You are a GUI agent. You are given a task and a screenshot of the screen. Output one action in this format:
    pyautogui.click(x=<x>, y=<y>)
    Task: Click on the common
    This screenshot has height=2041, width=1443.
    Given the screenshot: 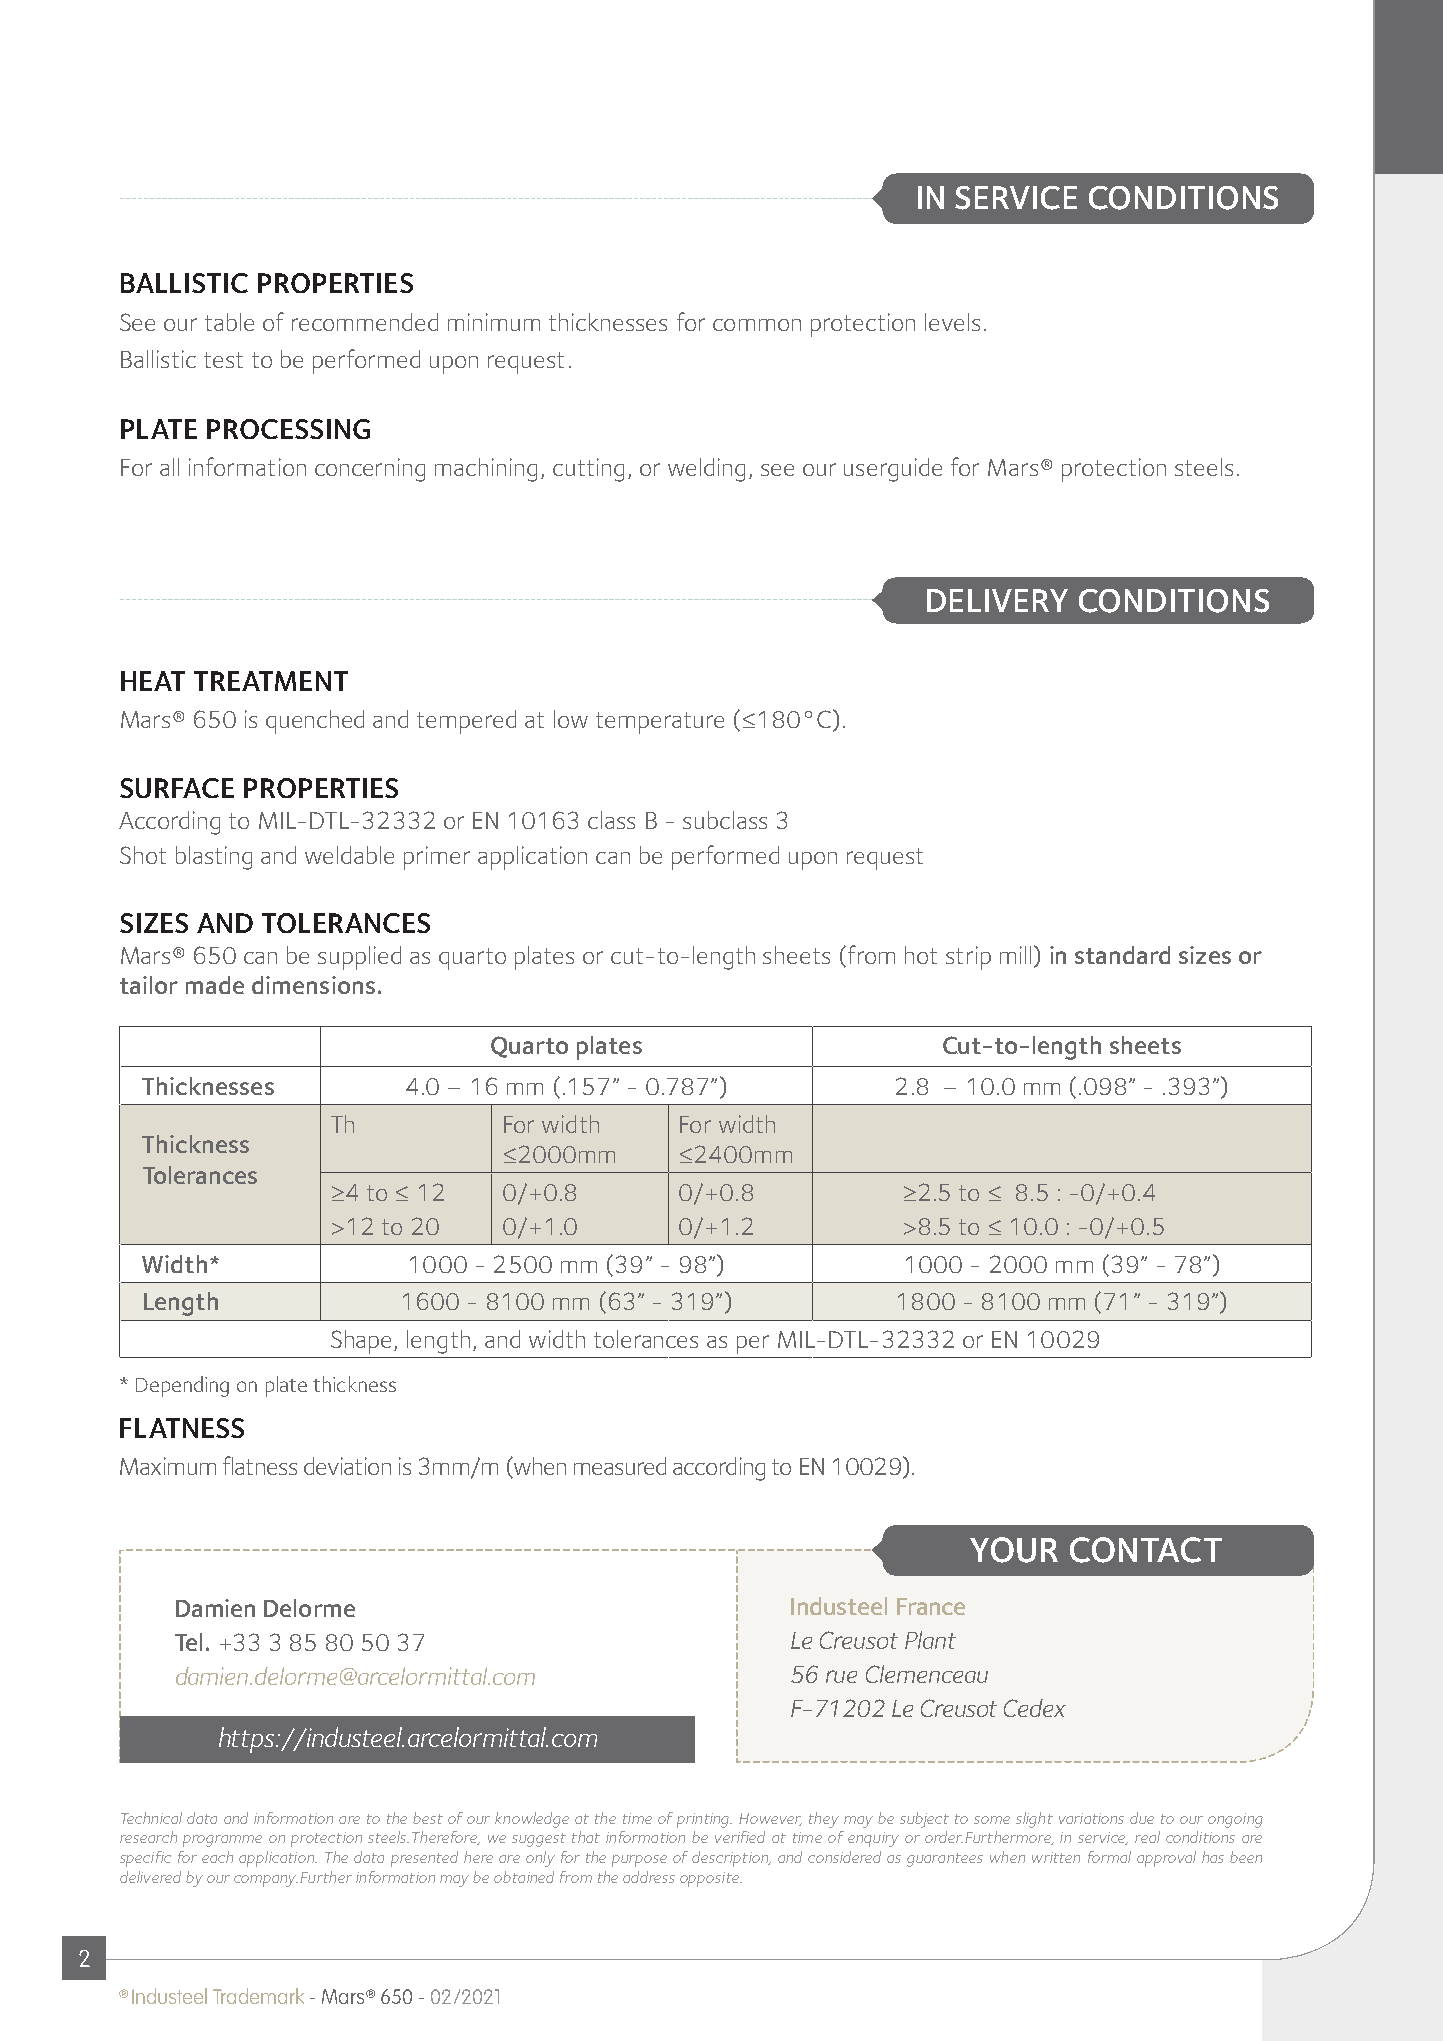 What is the action you would take?
    pyautogui.click(x=757, y=325)
